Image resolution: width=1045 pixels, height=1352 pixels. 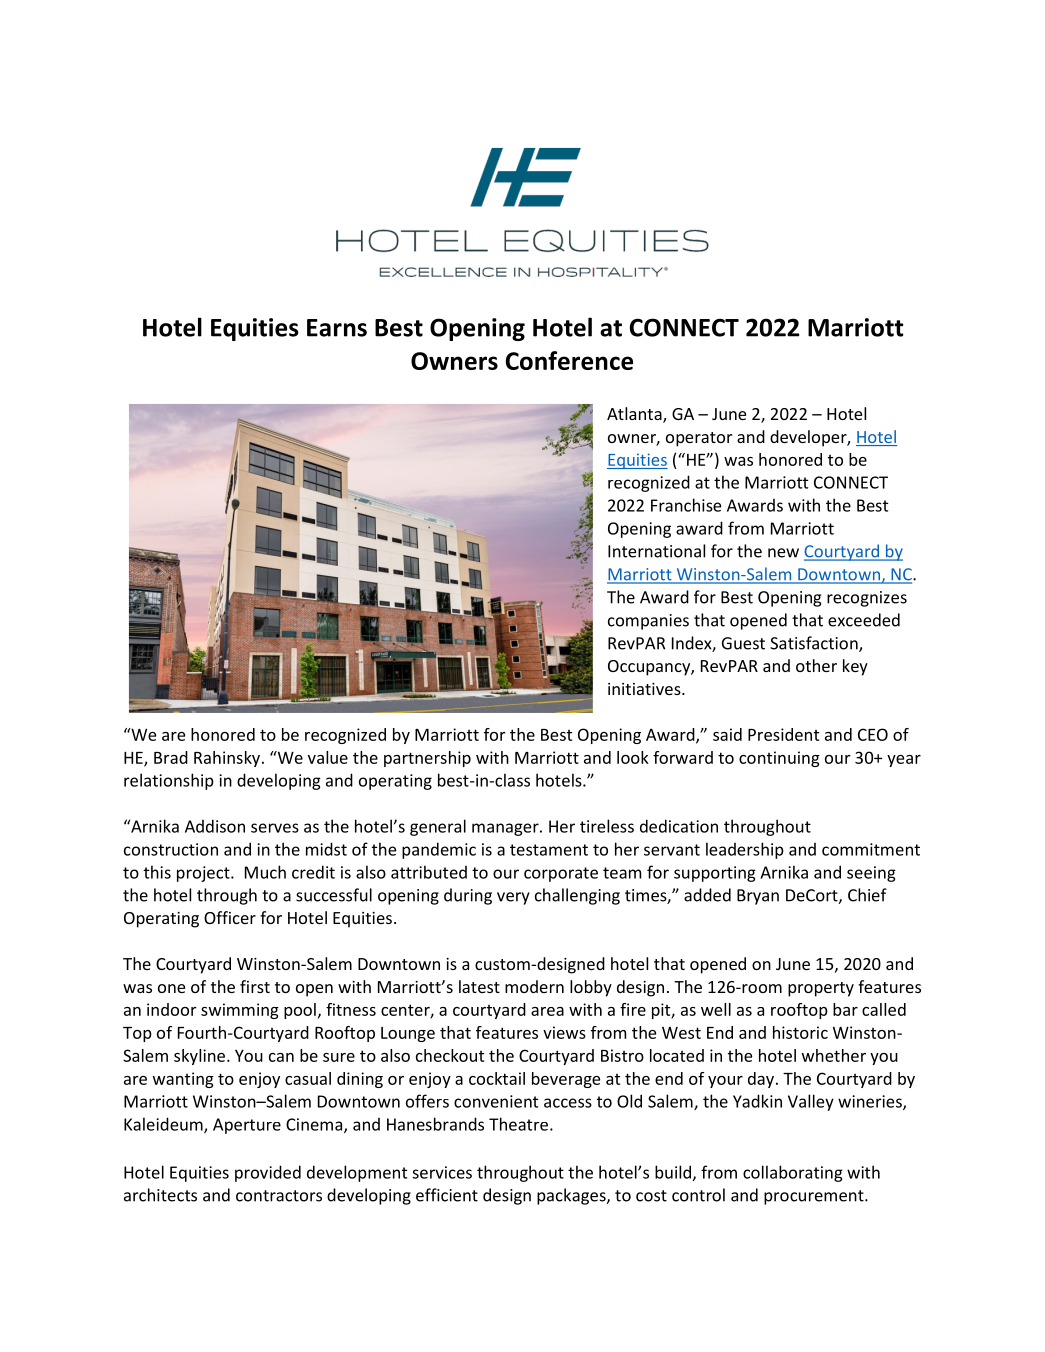 What do you see at coordinates (699, 439) in the document?
I see `operator` at bounding box center [699, 439].
